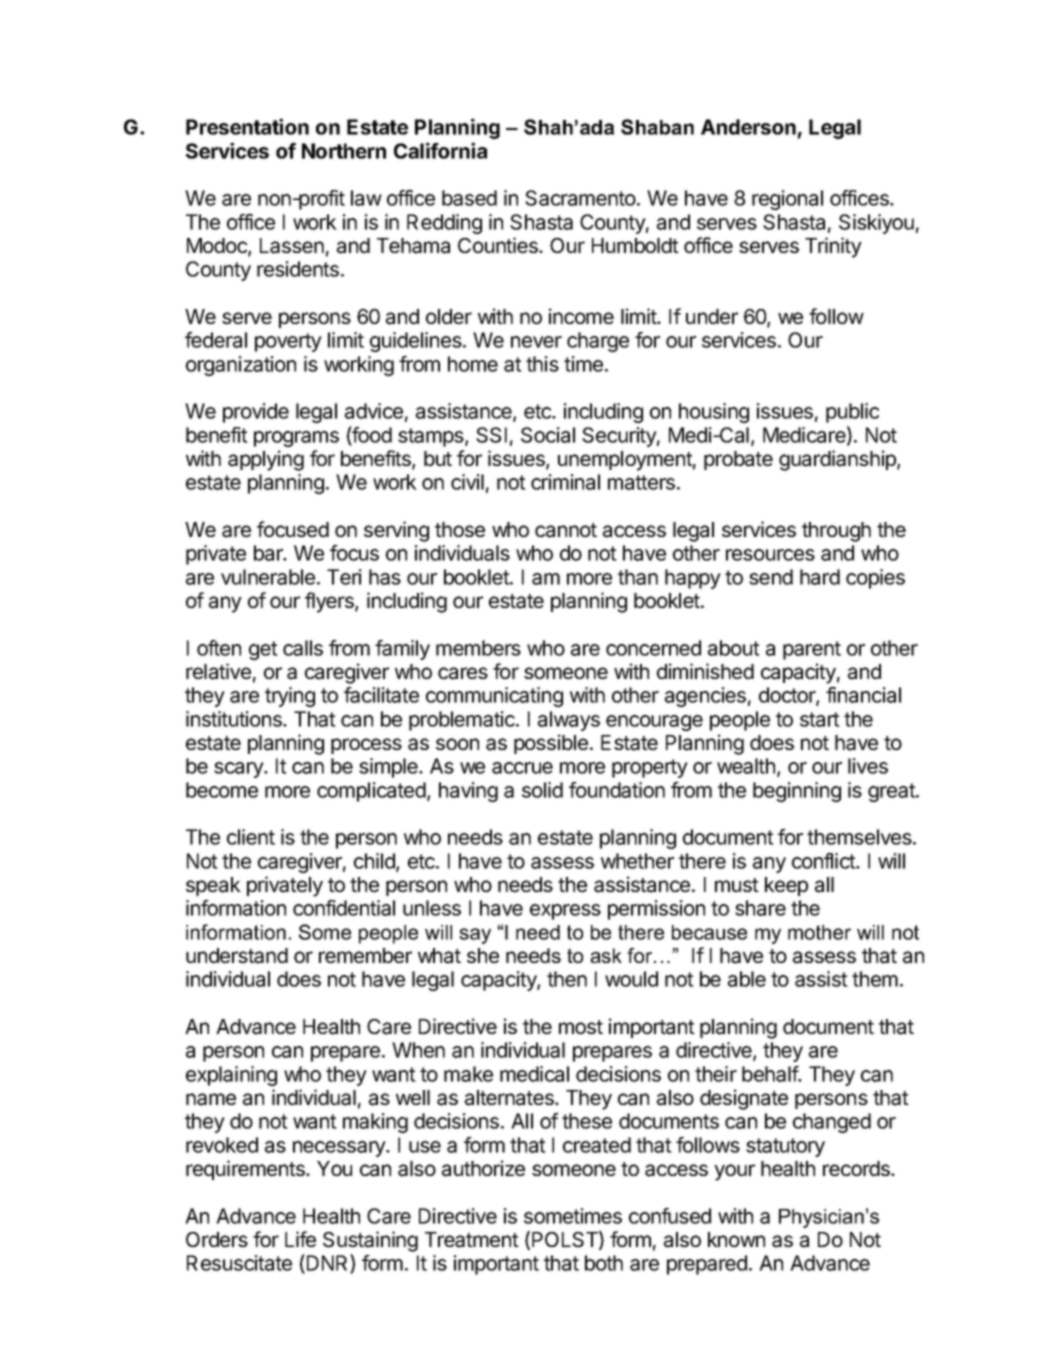 The width and height of the page is (1049, 1358). What do you see at coordinates (344, 151) in the page?
I see `Northern` at bounding box center [344, 151].
